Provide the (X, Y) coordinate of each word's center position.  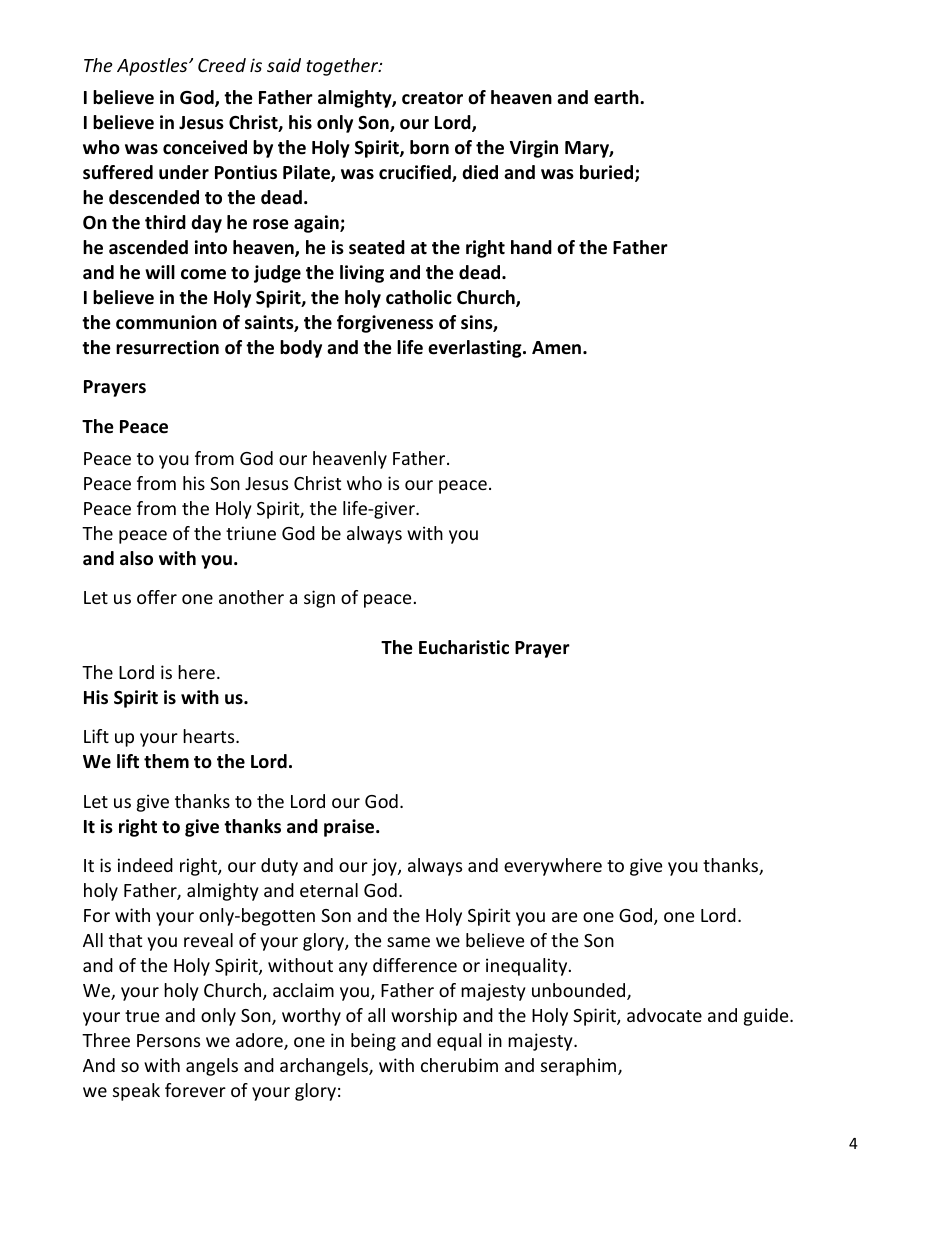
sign (319, 599)
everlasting (476, 349)
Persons (168, 1040)
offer (157, 597)
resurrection (167, 347)
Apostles (153, 67)
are (564, 917)
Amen (556, 348)
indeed (145, 865)
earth (617, 97)
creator (432, 98)
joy (385, 867)
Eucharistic (464, 647)
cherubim (459, 1065)
